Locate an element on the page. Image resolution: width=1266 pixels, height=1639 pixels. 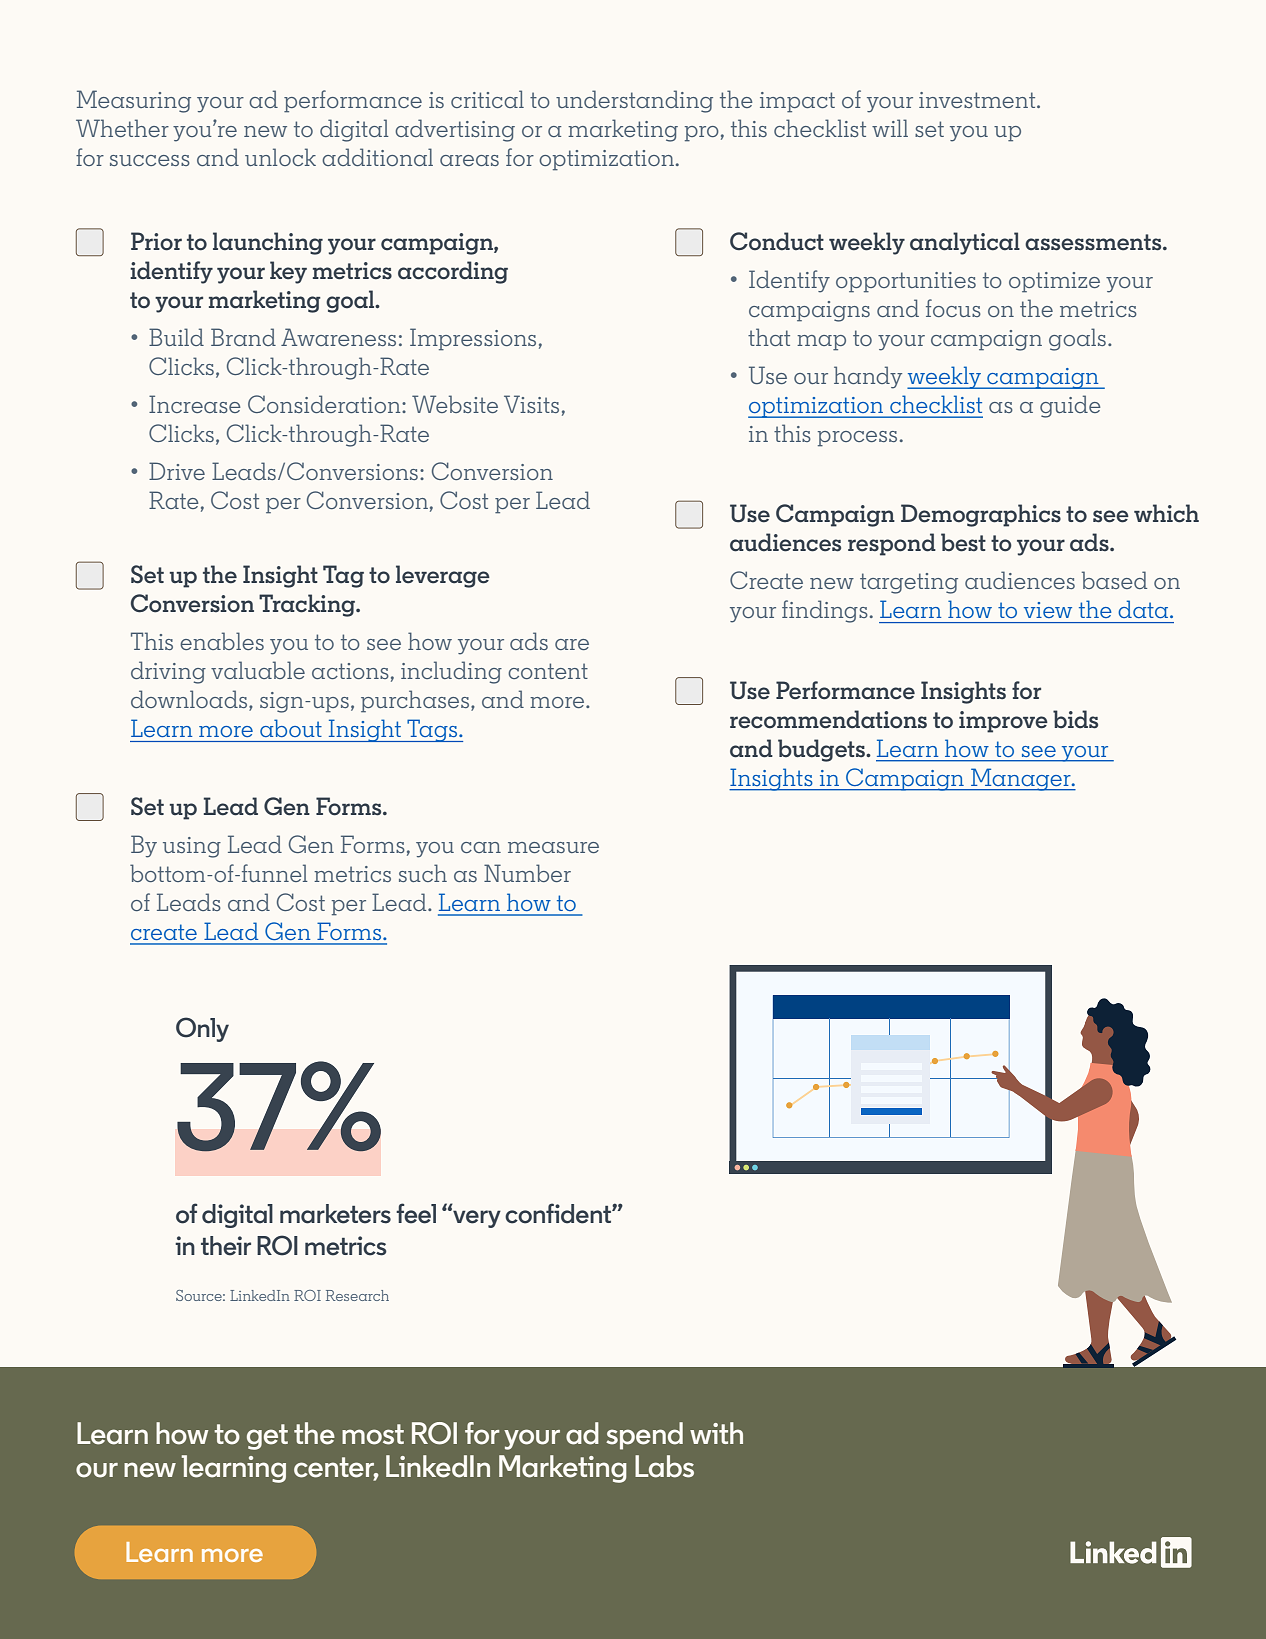
content is located at coordinates (548, 671).
